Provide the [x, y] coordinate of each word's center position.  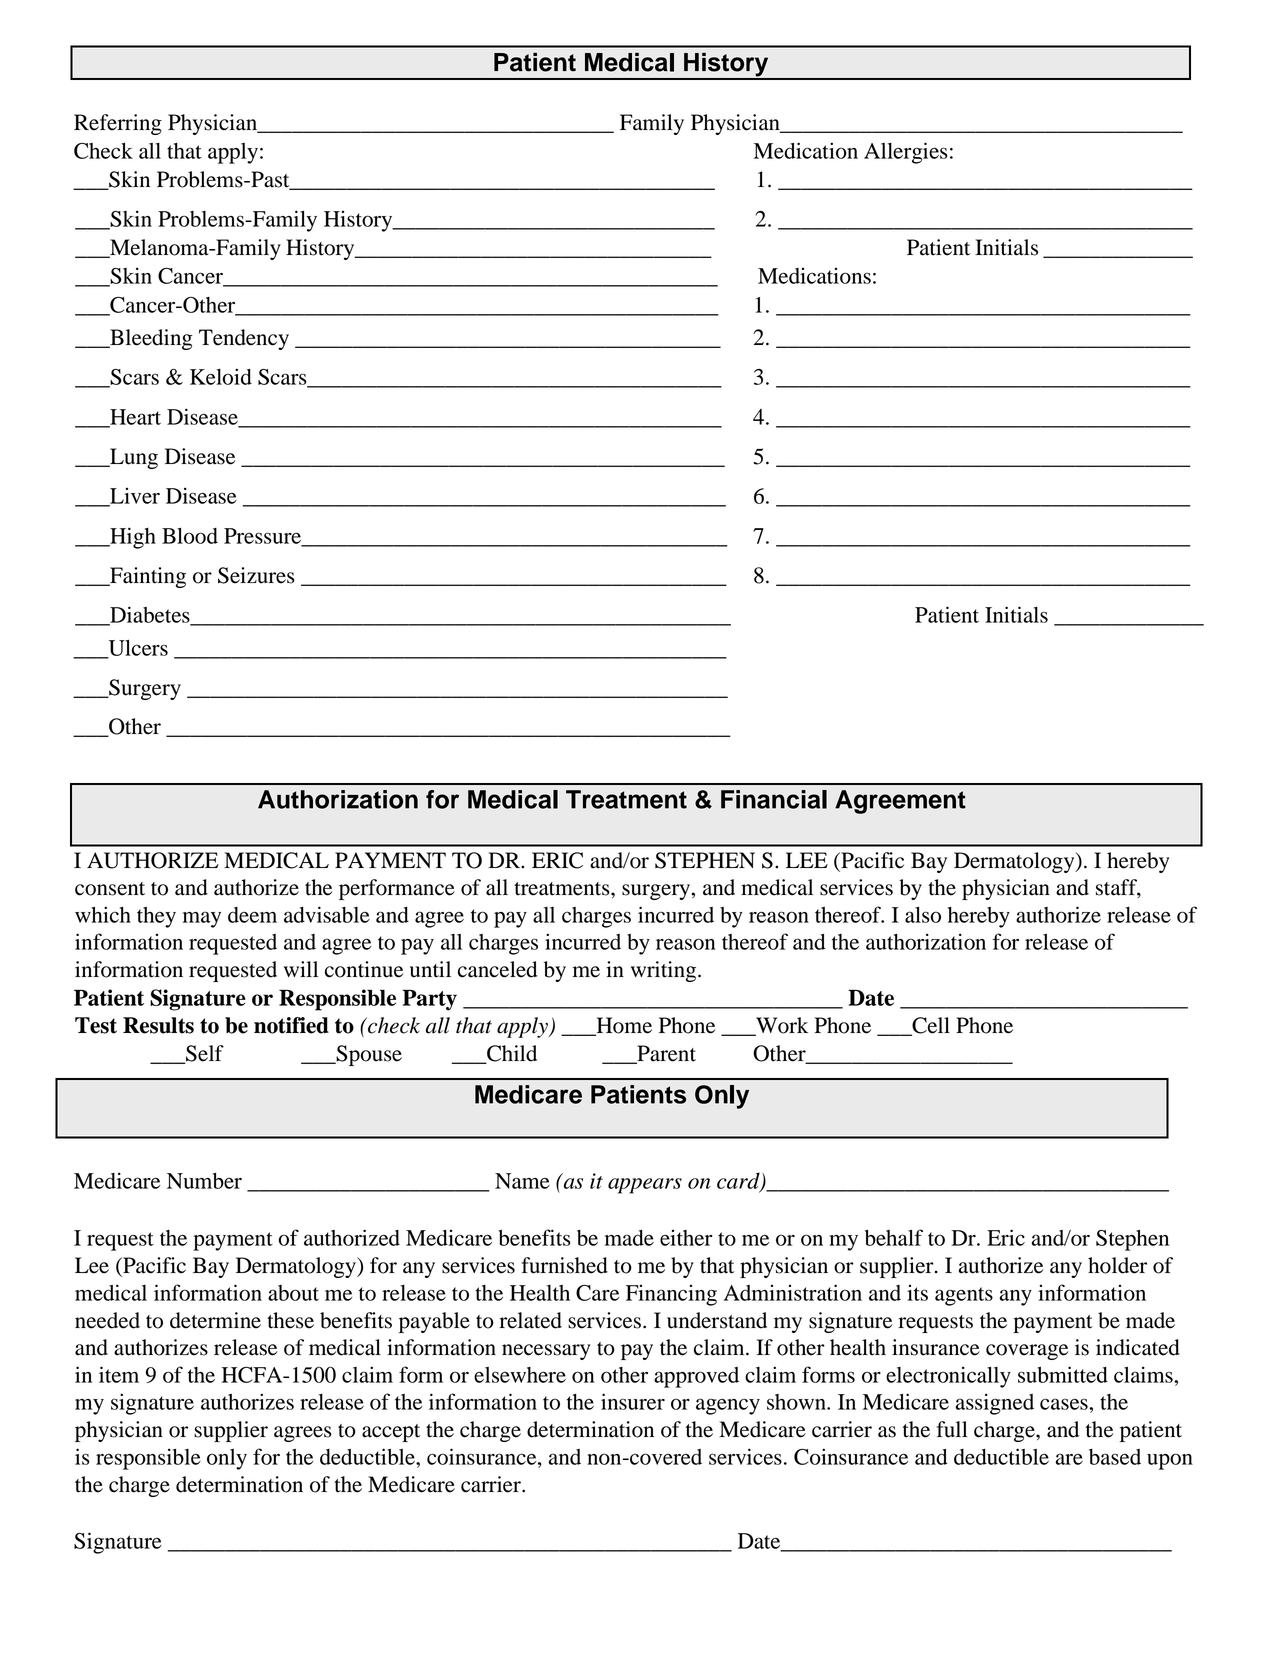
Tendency [244, 339]
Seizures [256, 575]
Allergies [906, 153]
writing [665, 971]
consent [110, 889]
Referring [118, 124]
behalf [894, 1237]
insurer [633, 1401]
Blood [190, 536]
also [923, 915]
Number [204, 1181]
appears [645, 1186]
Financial [774, 799]
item [119, 1374]
